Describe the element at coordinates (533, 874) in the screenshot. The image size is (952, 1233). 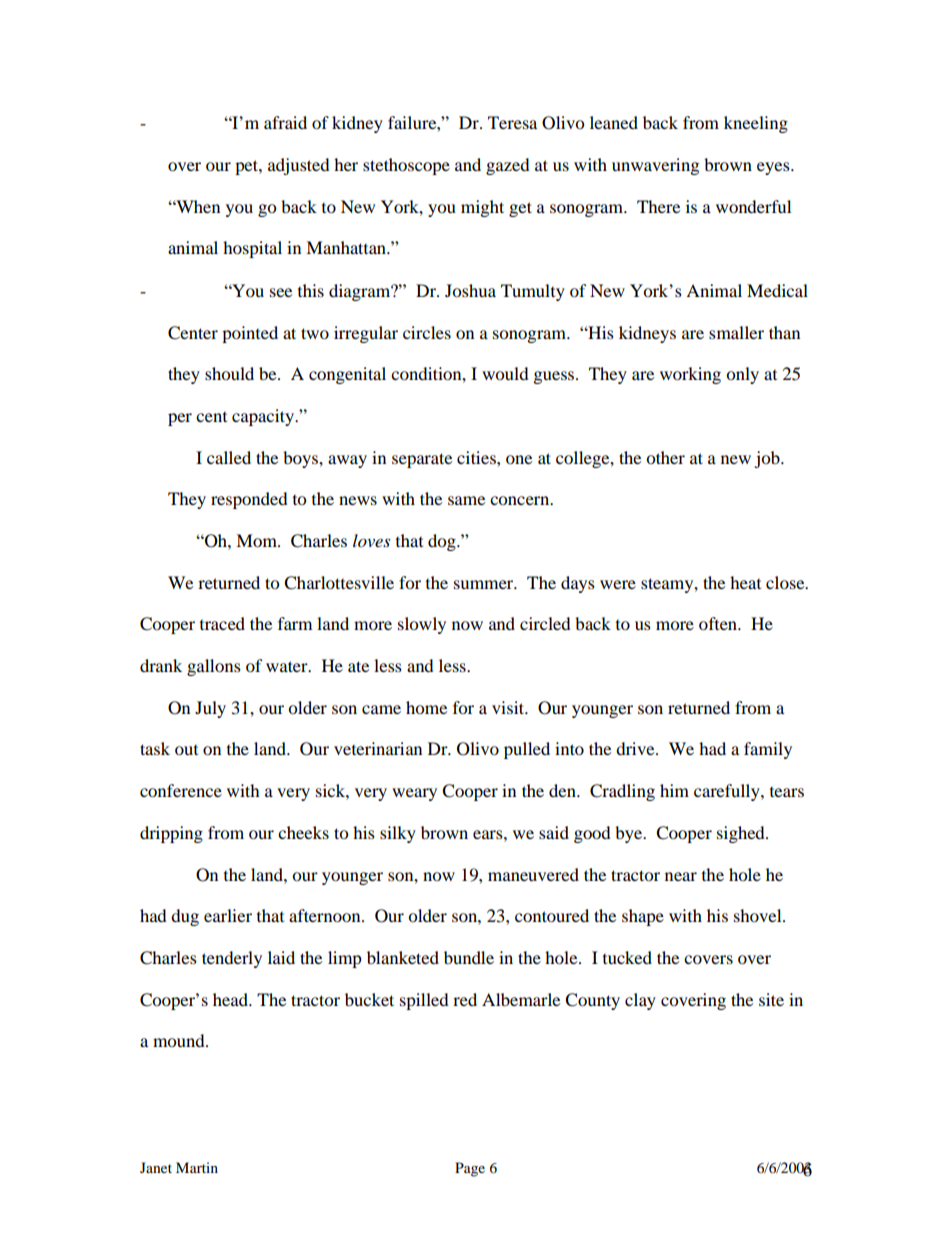
I see `maneuvered` at that location.
